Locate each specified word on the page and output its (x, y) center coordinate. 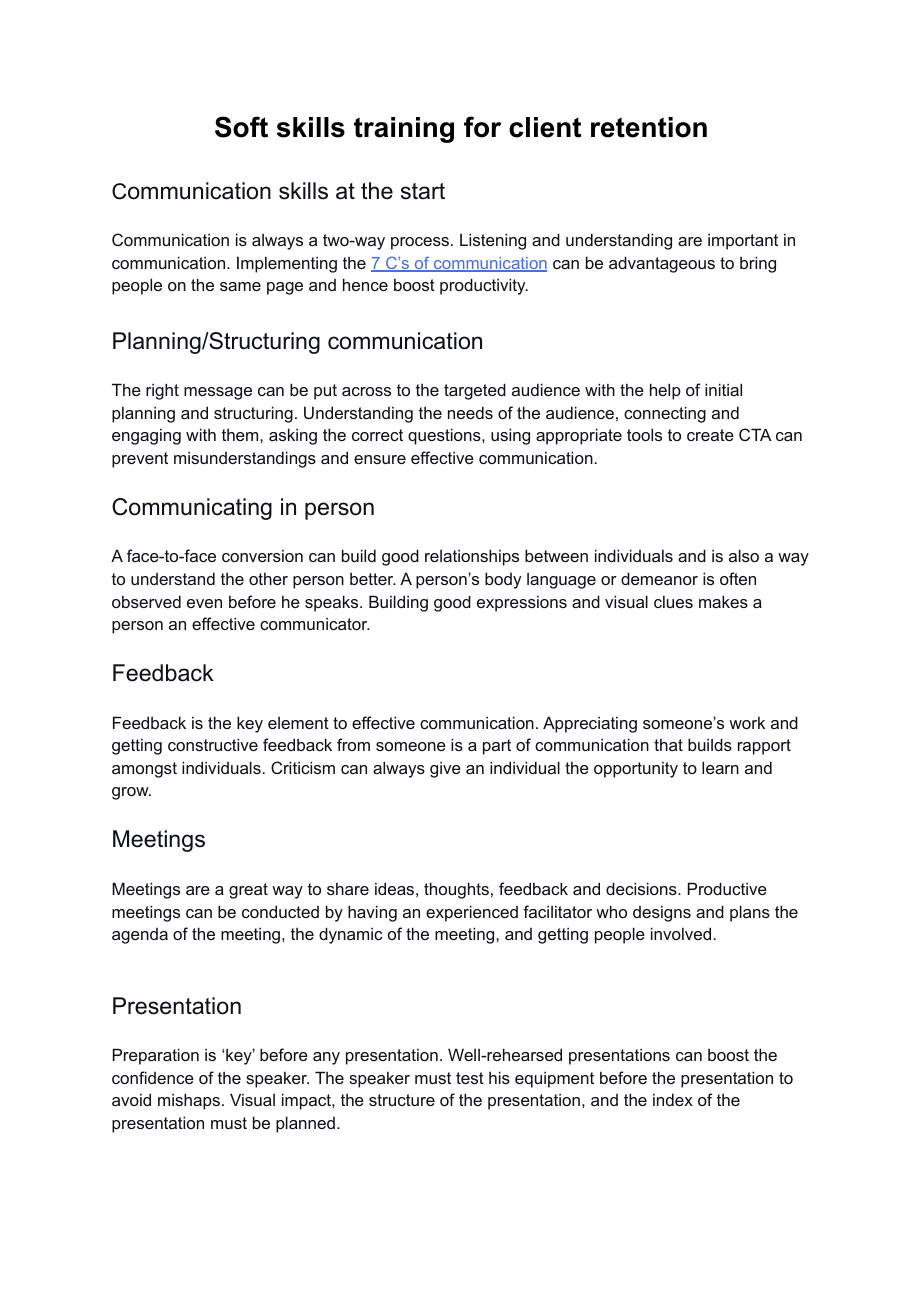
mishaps (189, 1101)
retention (649, 127)
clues (673, 602)
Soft (241, 127)
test (470, 1078)
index (673, 1099)
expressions (522, 604)
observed (146, 601)
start (423, 191)
